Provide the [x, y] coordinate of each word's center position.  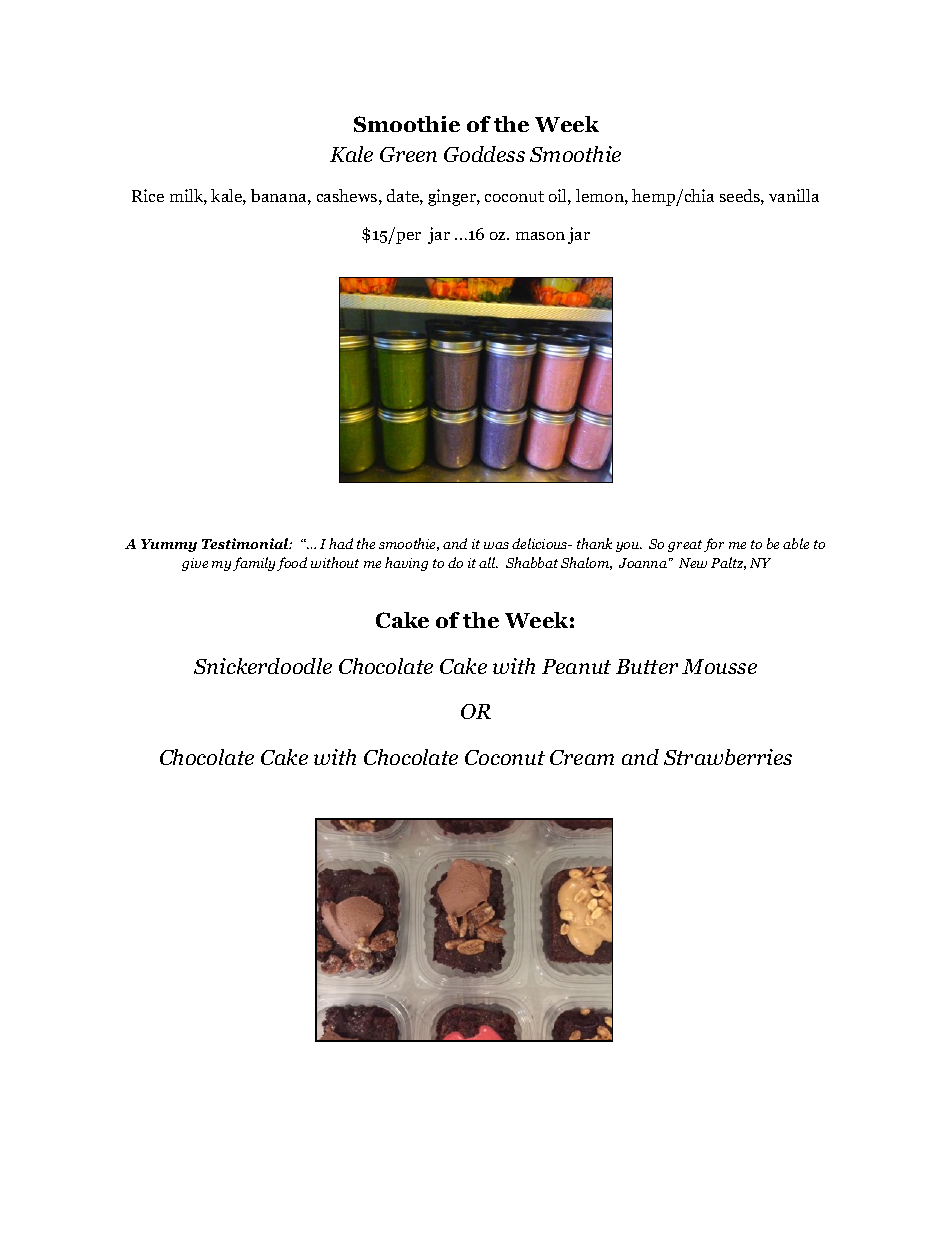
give [195, 564]
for [714, 545]
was [496, 545]
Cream [582, 757]
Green [408, 154]
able [796, 543]
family [254, 564]
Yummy [169, 545]
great [685, 546]
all [488, 562]
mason [540, 236]
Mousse [719, 666]
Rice [148, 195]
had [341, 543]
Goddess [484, 154]
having [406, 564]
